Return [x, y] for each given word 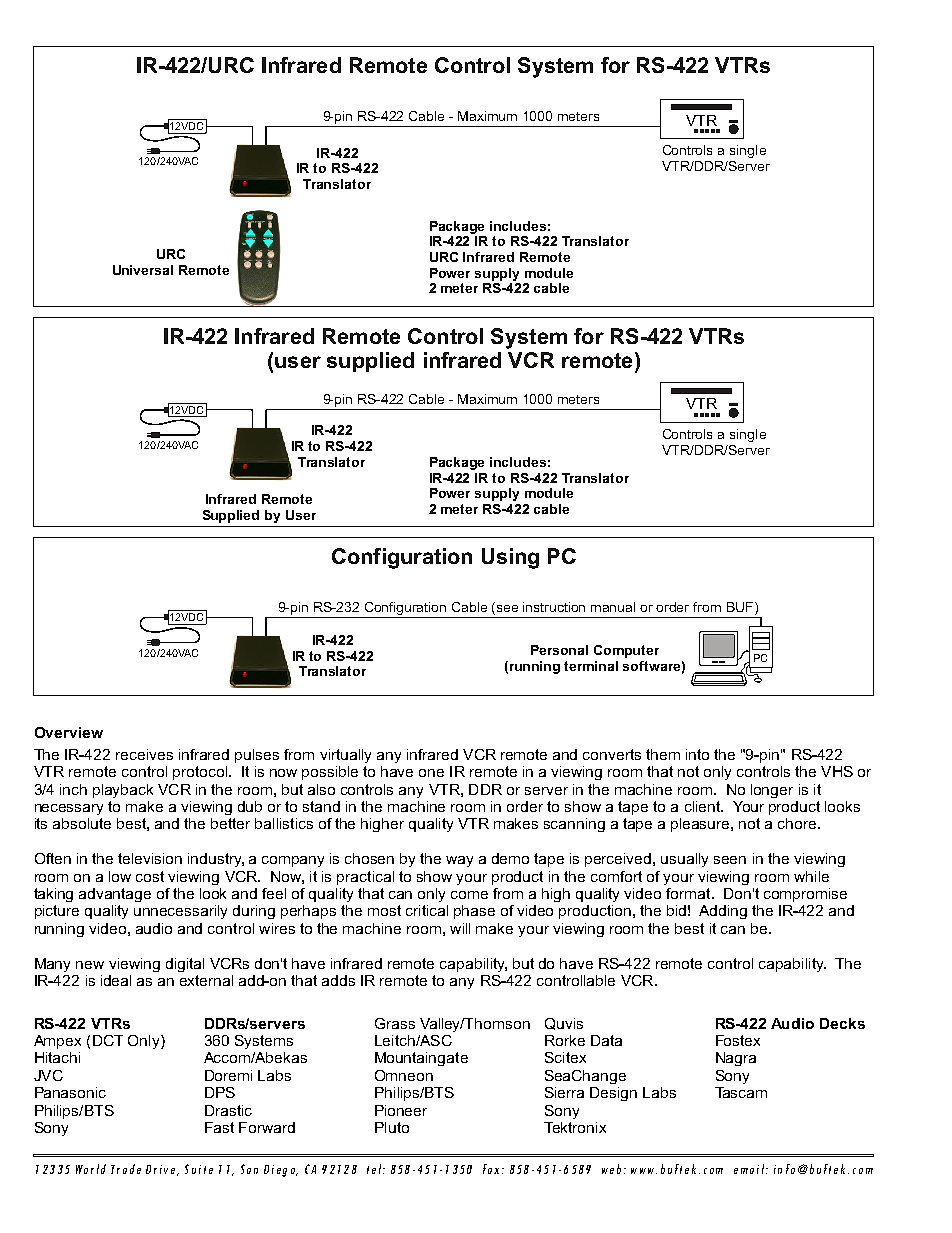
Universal [143, 270]
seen [730, 860]
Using [510, 558]
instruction [554, 607]
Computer [626, 651]
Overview [69, 732]
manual [613, 607]
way [459, 861]
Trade [126, 1169]
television [150, 858]
